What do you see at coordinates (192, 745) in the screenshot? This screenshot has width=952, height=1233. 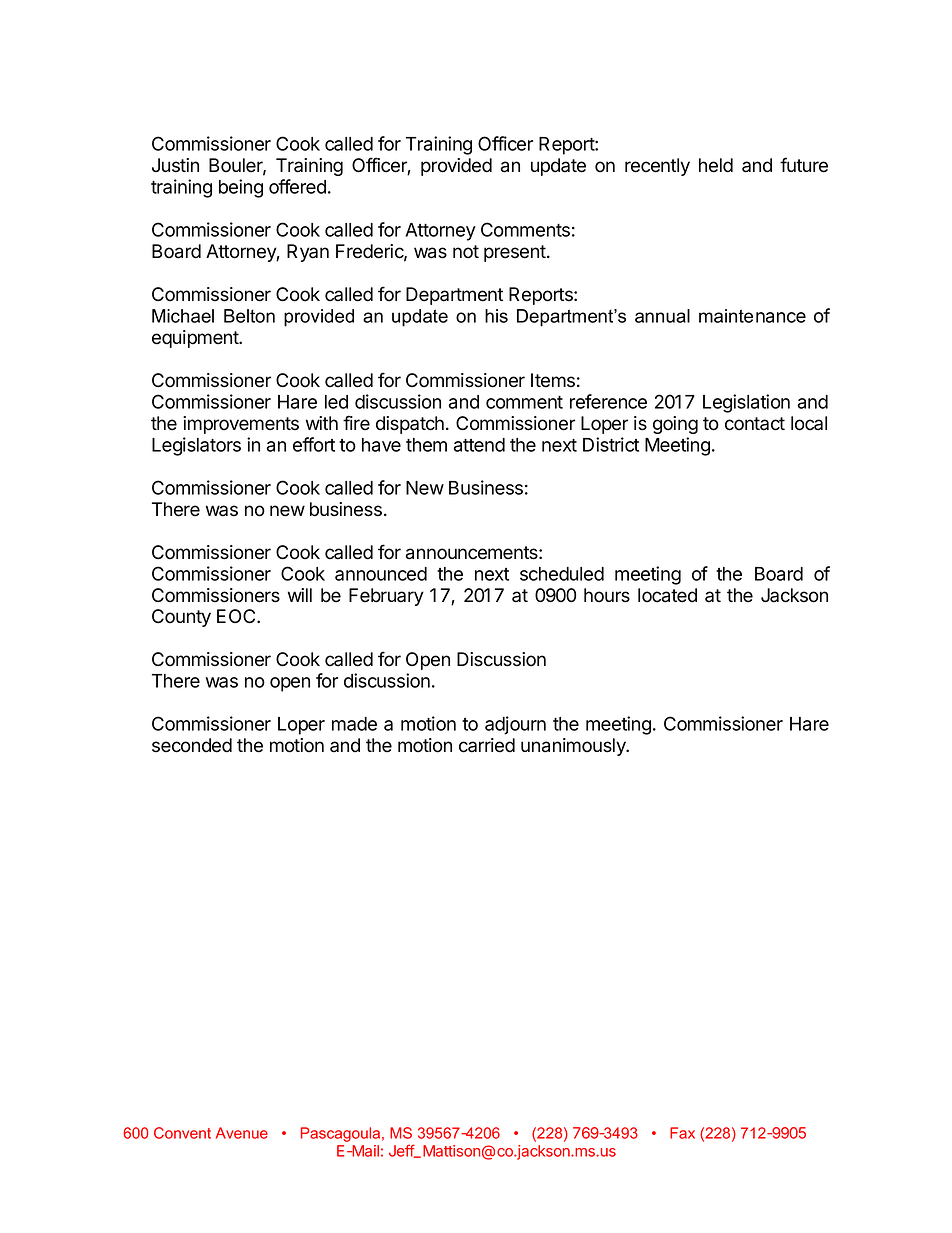 I see `seconded` at bounding box center [192, 745].
